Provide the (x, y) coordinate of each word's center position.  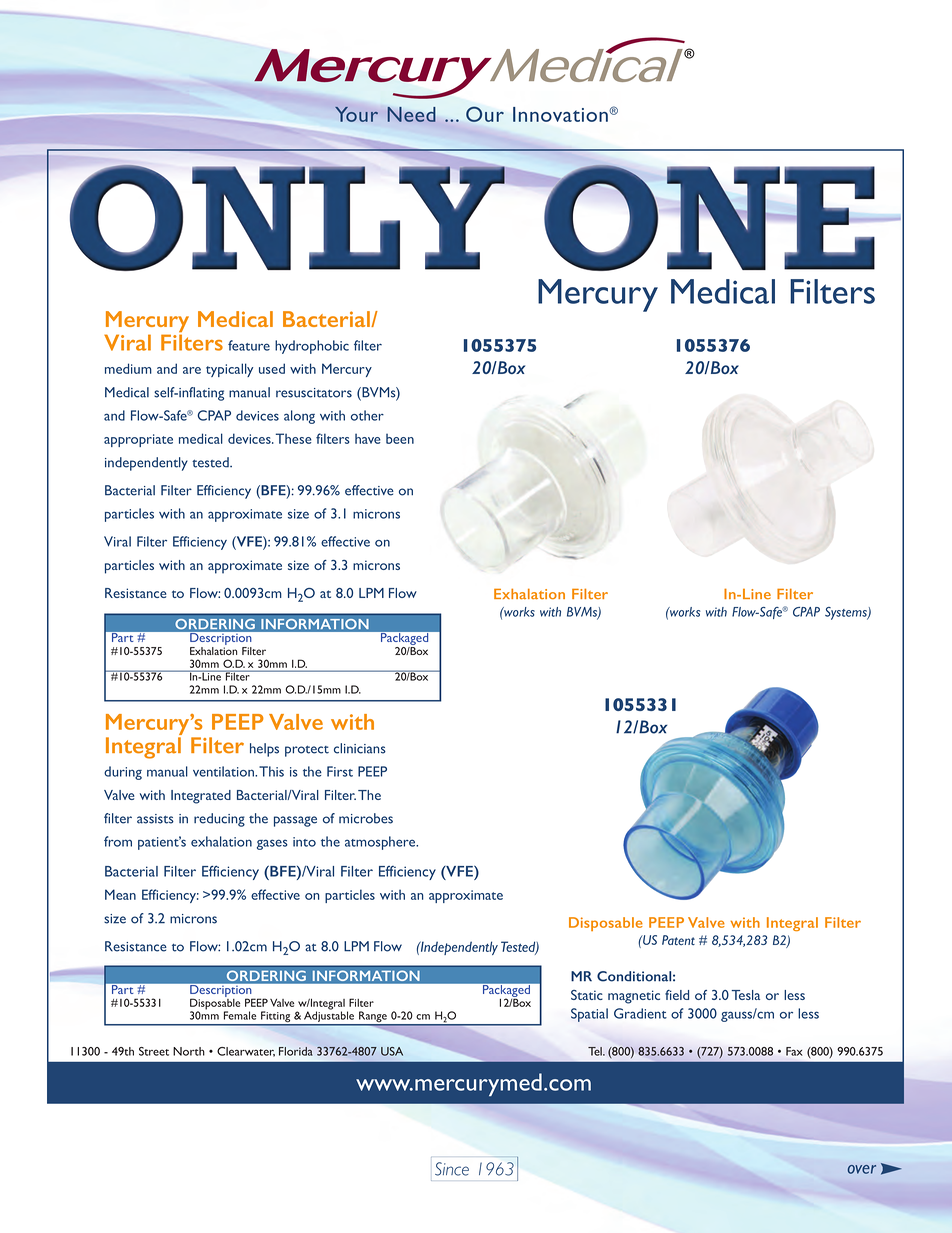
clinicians (360, 748)
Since (452, 1169)
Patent (678, 940)
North (189, 1051)
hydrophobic (312, 347)
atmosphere (381, 843)
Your (356, 114)
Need (411, 114)
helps (264, 750)
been (400, 439)
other (367, 415)
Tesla (746, 995)
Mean (120, 894)
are (192, 370)
